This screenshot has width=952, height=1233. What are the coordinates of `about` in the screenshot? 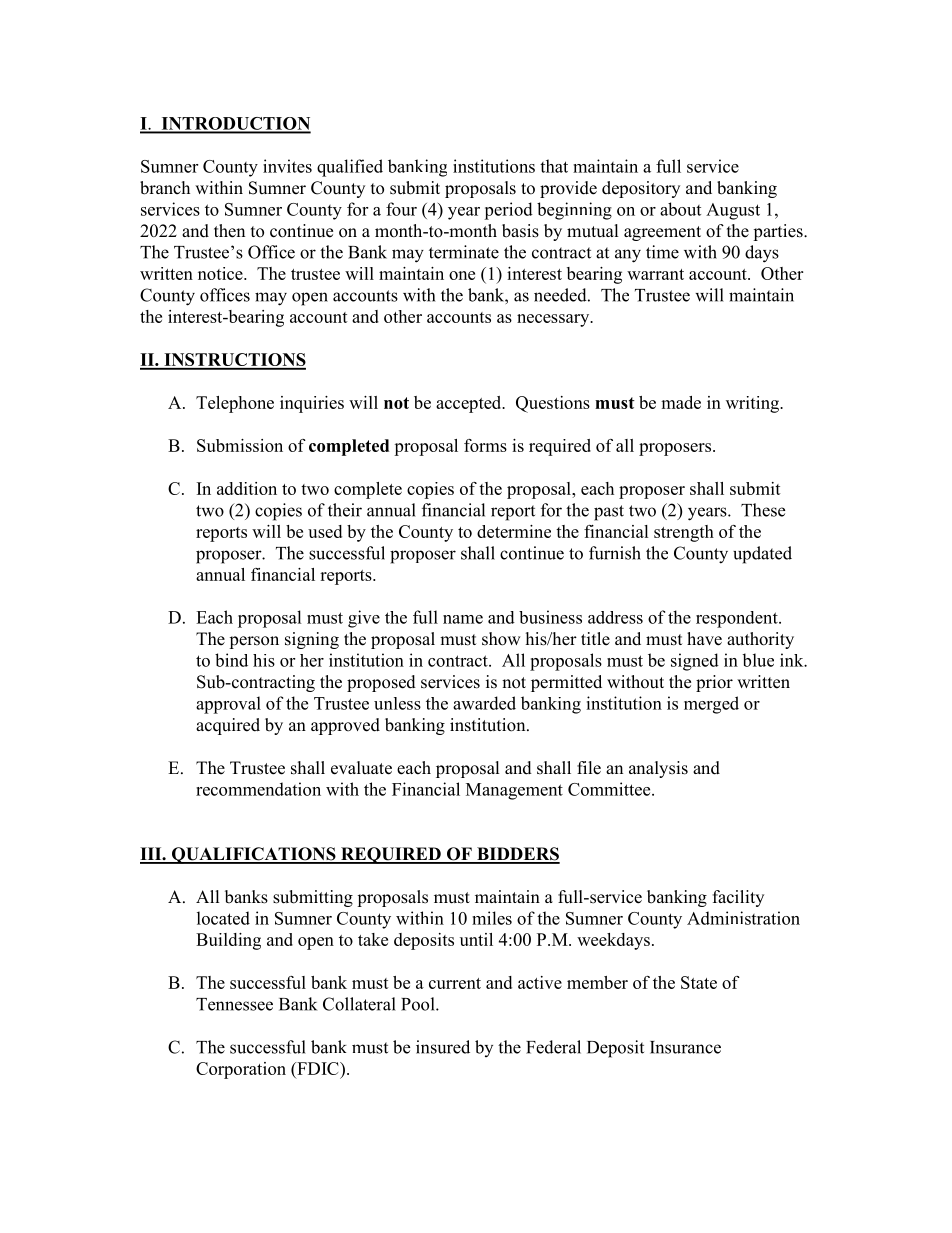 It's located at (680, 209).
